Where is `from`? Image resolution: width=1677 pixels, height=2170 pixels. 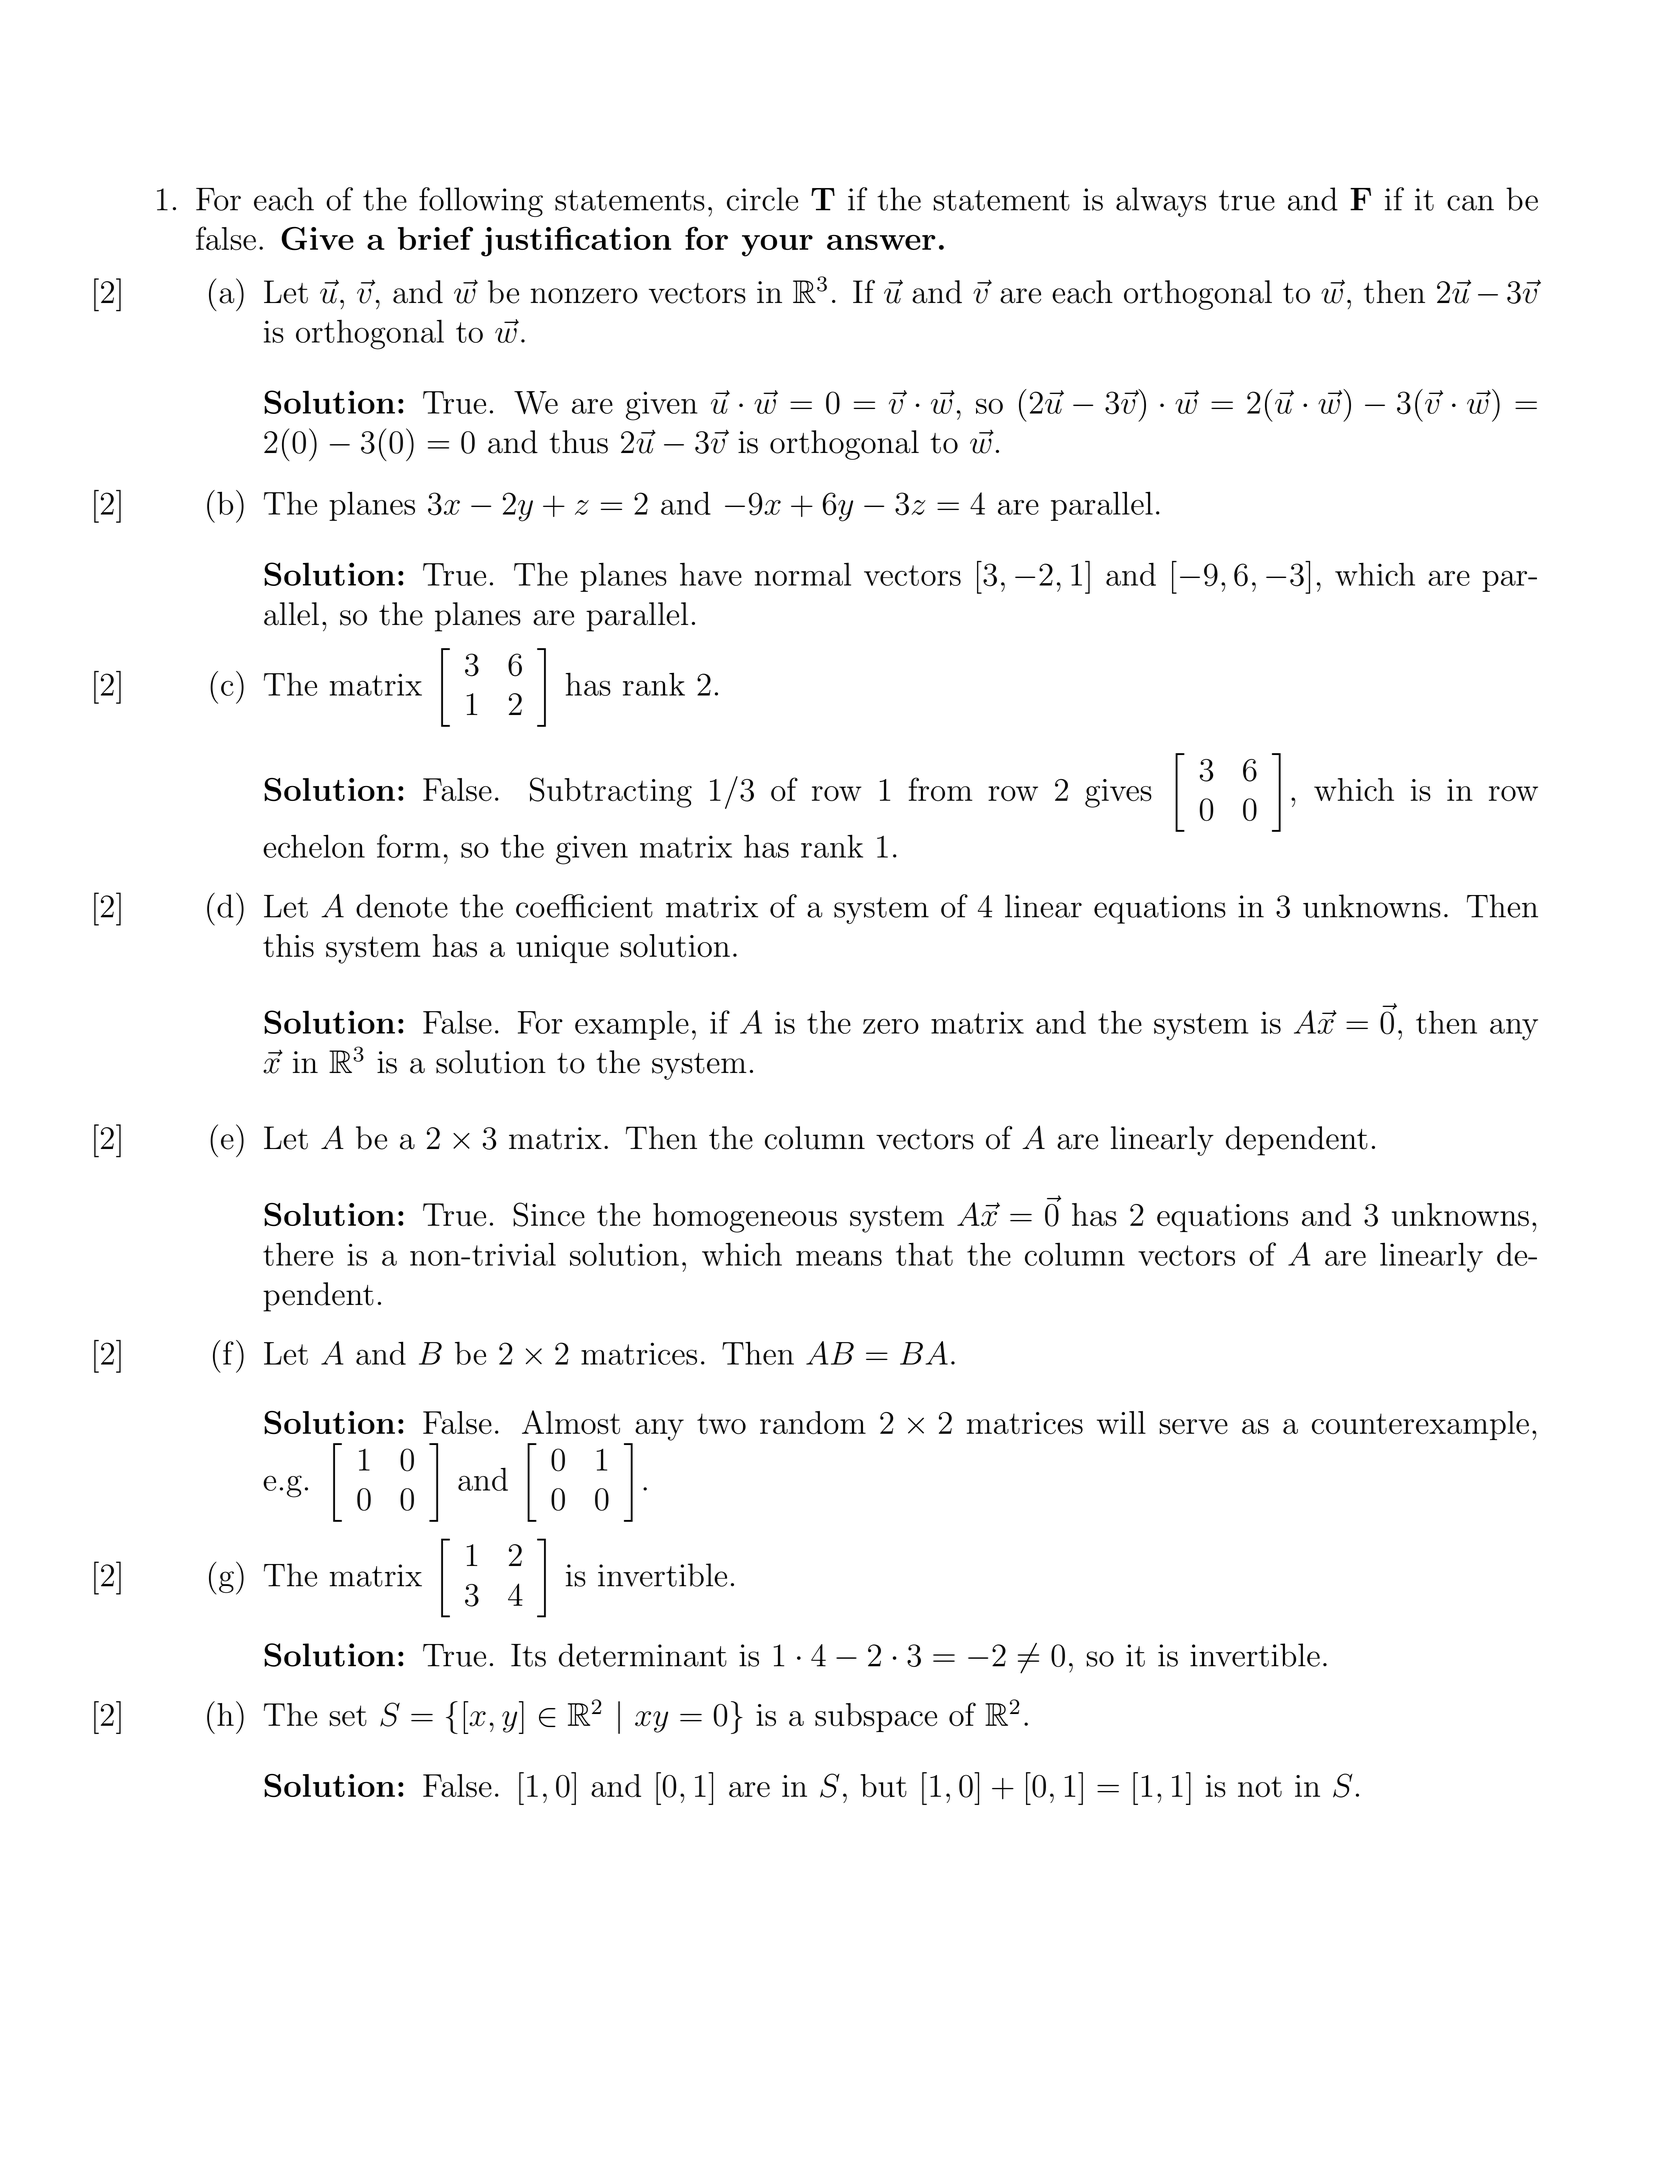
from is located at coordinates (940, 789).
